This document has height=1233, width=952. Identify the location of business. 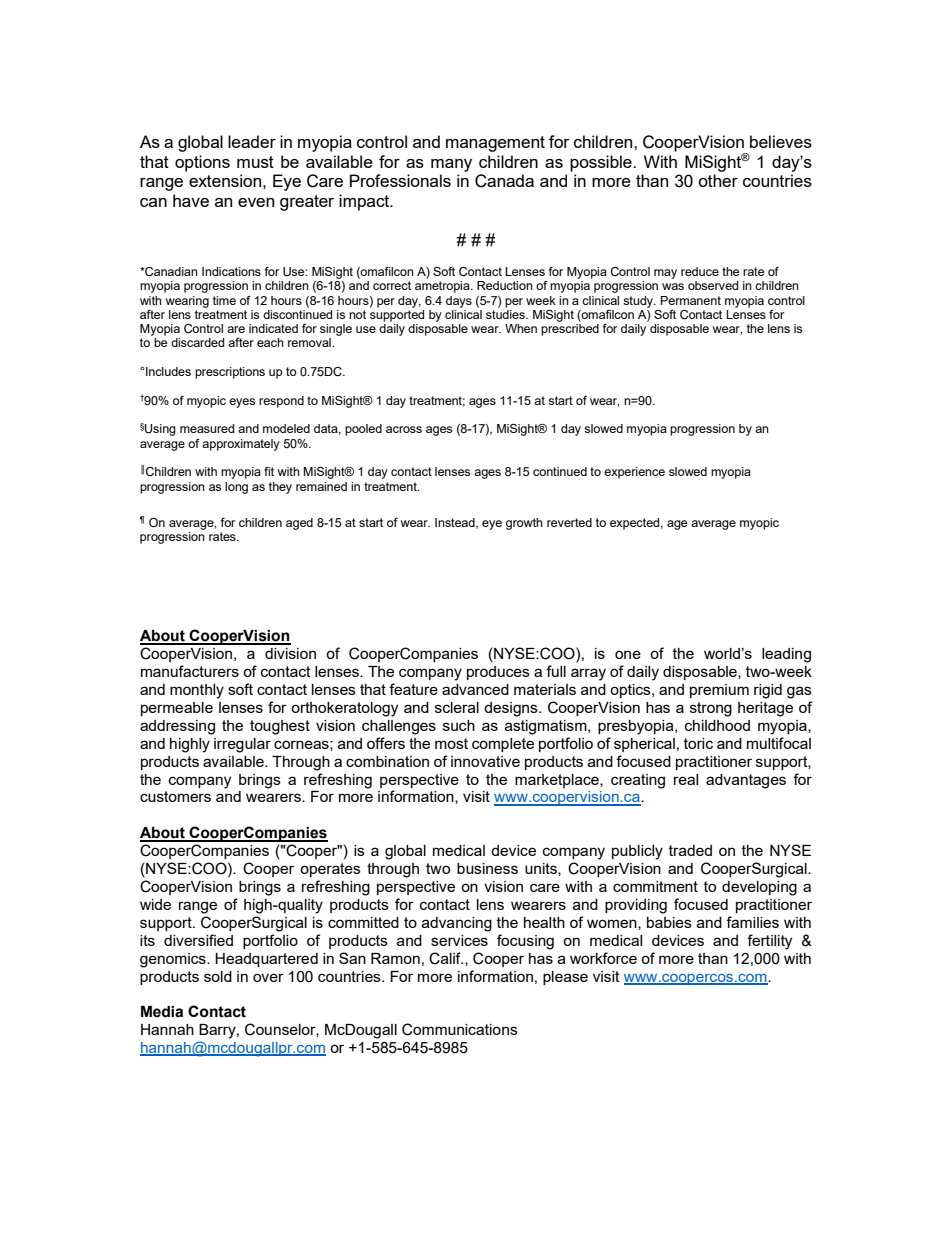
(487, 868).
